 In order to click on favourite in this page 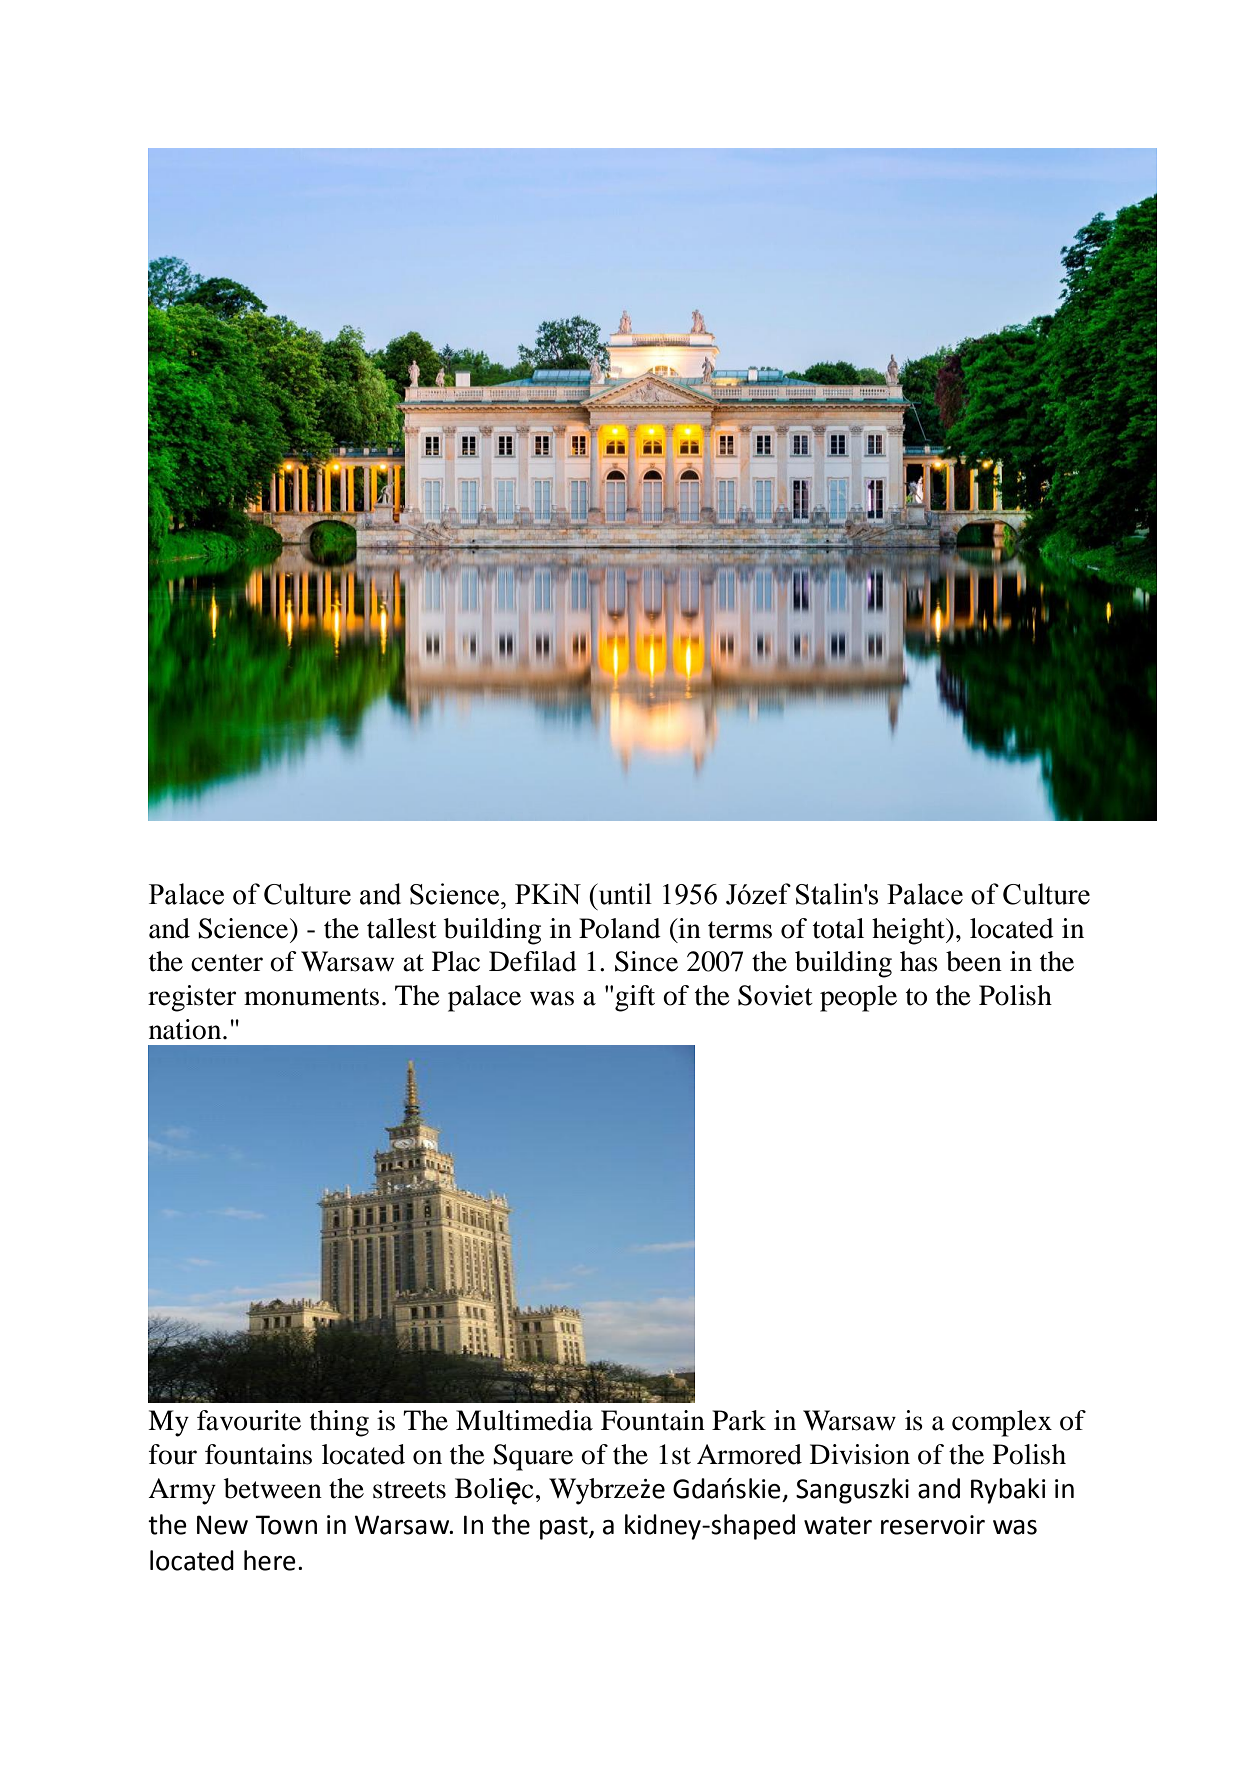, I will do `click(249, 1420)`.
